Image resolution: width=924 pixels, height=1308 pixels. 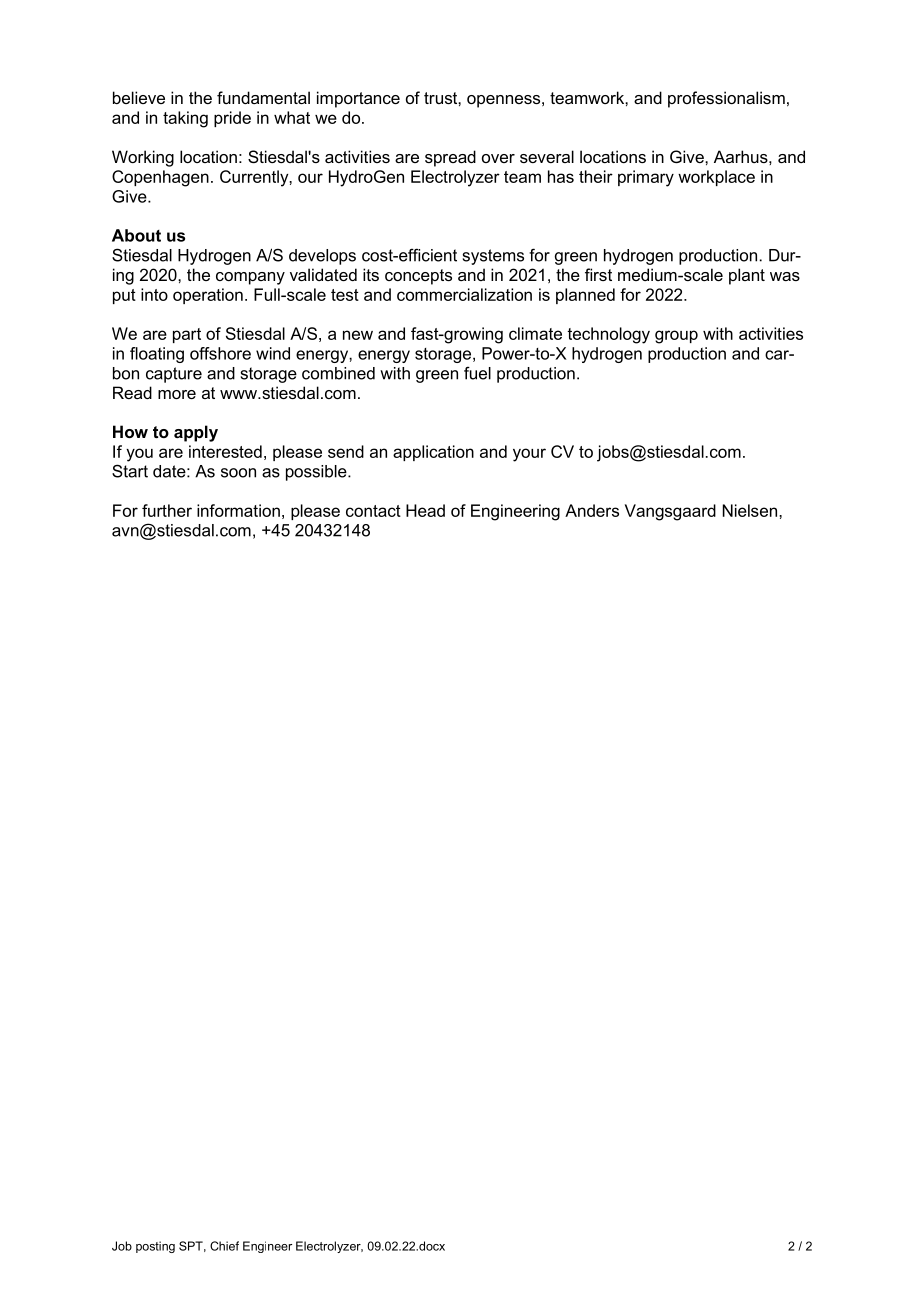 What do you see at coordinates (238, 473) in the page?
I see `soon` at bounding box center [238, 473].
